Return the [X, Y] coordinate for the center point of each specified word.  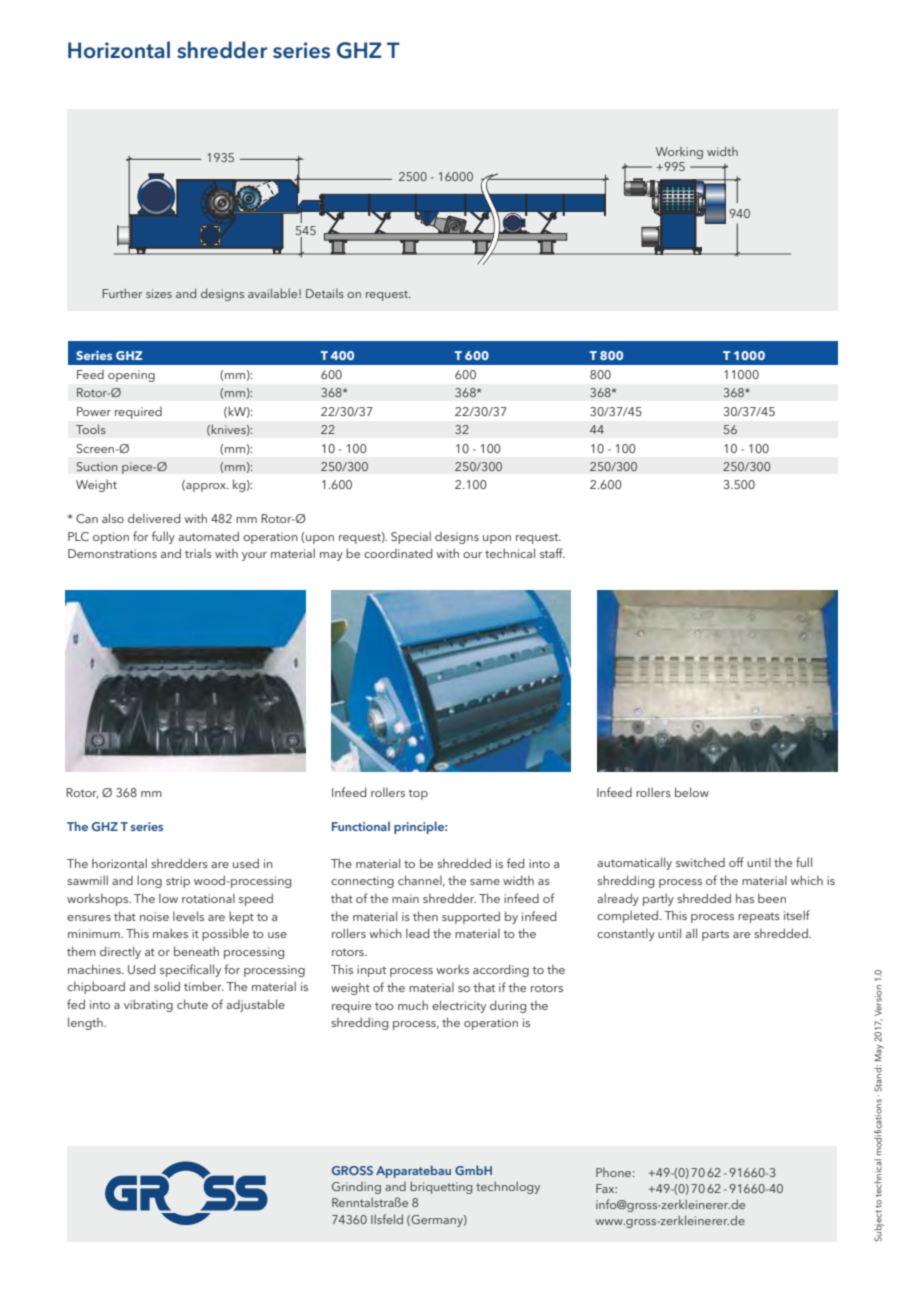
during [508, 1006]
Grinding [356, 1188]
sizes [159, 293]
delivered [154, 518]
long [149, 881]
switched [700, 862]
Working [679, 153]
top [418, 794]
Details [325, 293]
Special [411, 537]
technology [508, 1187]
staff [552, 553]
